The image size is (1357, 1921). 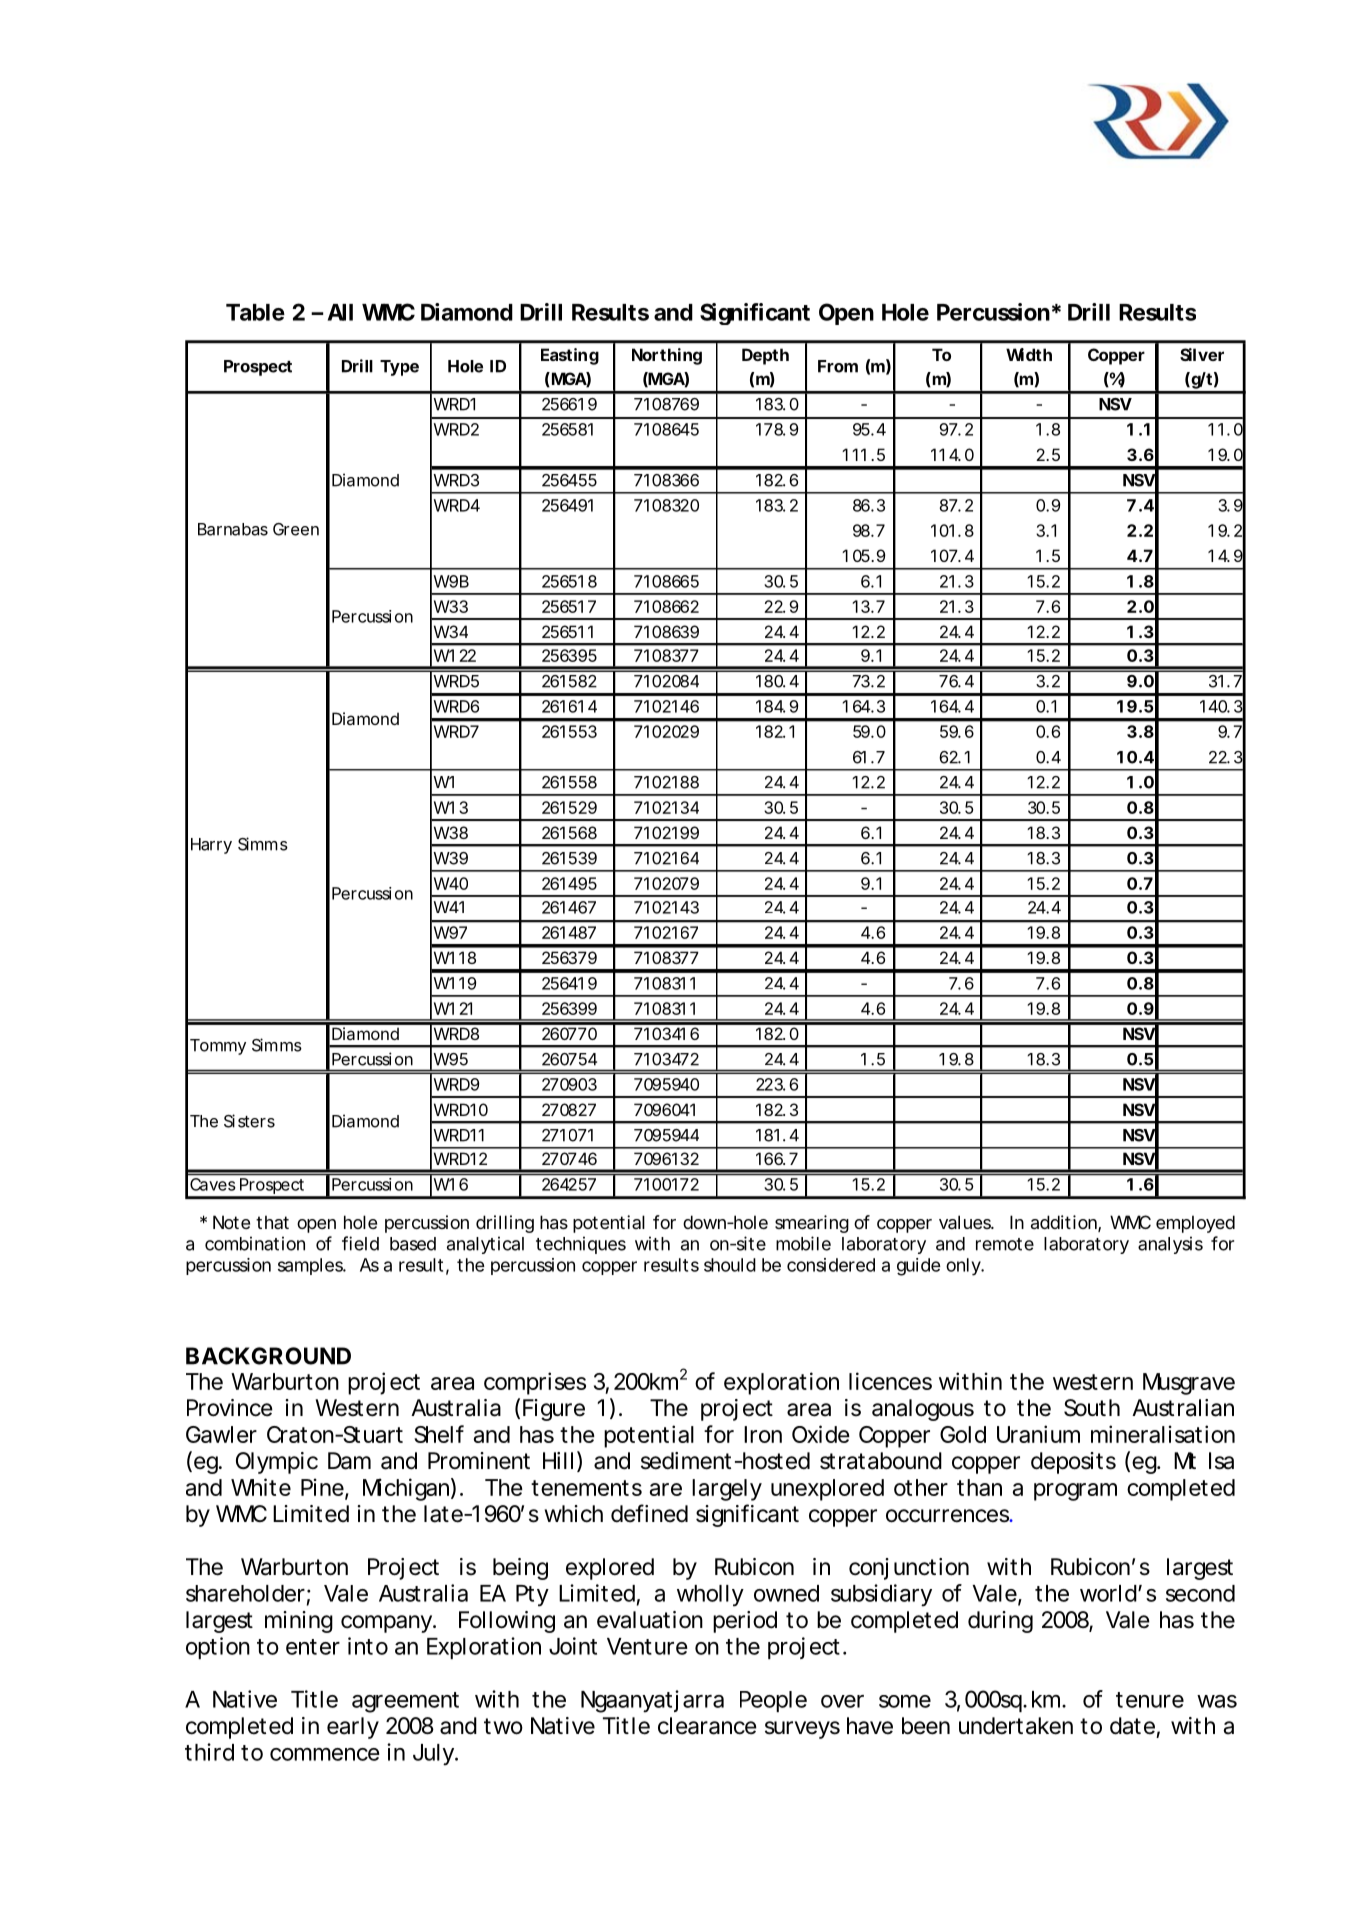 I want to click on early, so click(x=353, y=1728).
